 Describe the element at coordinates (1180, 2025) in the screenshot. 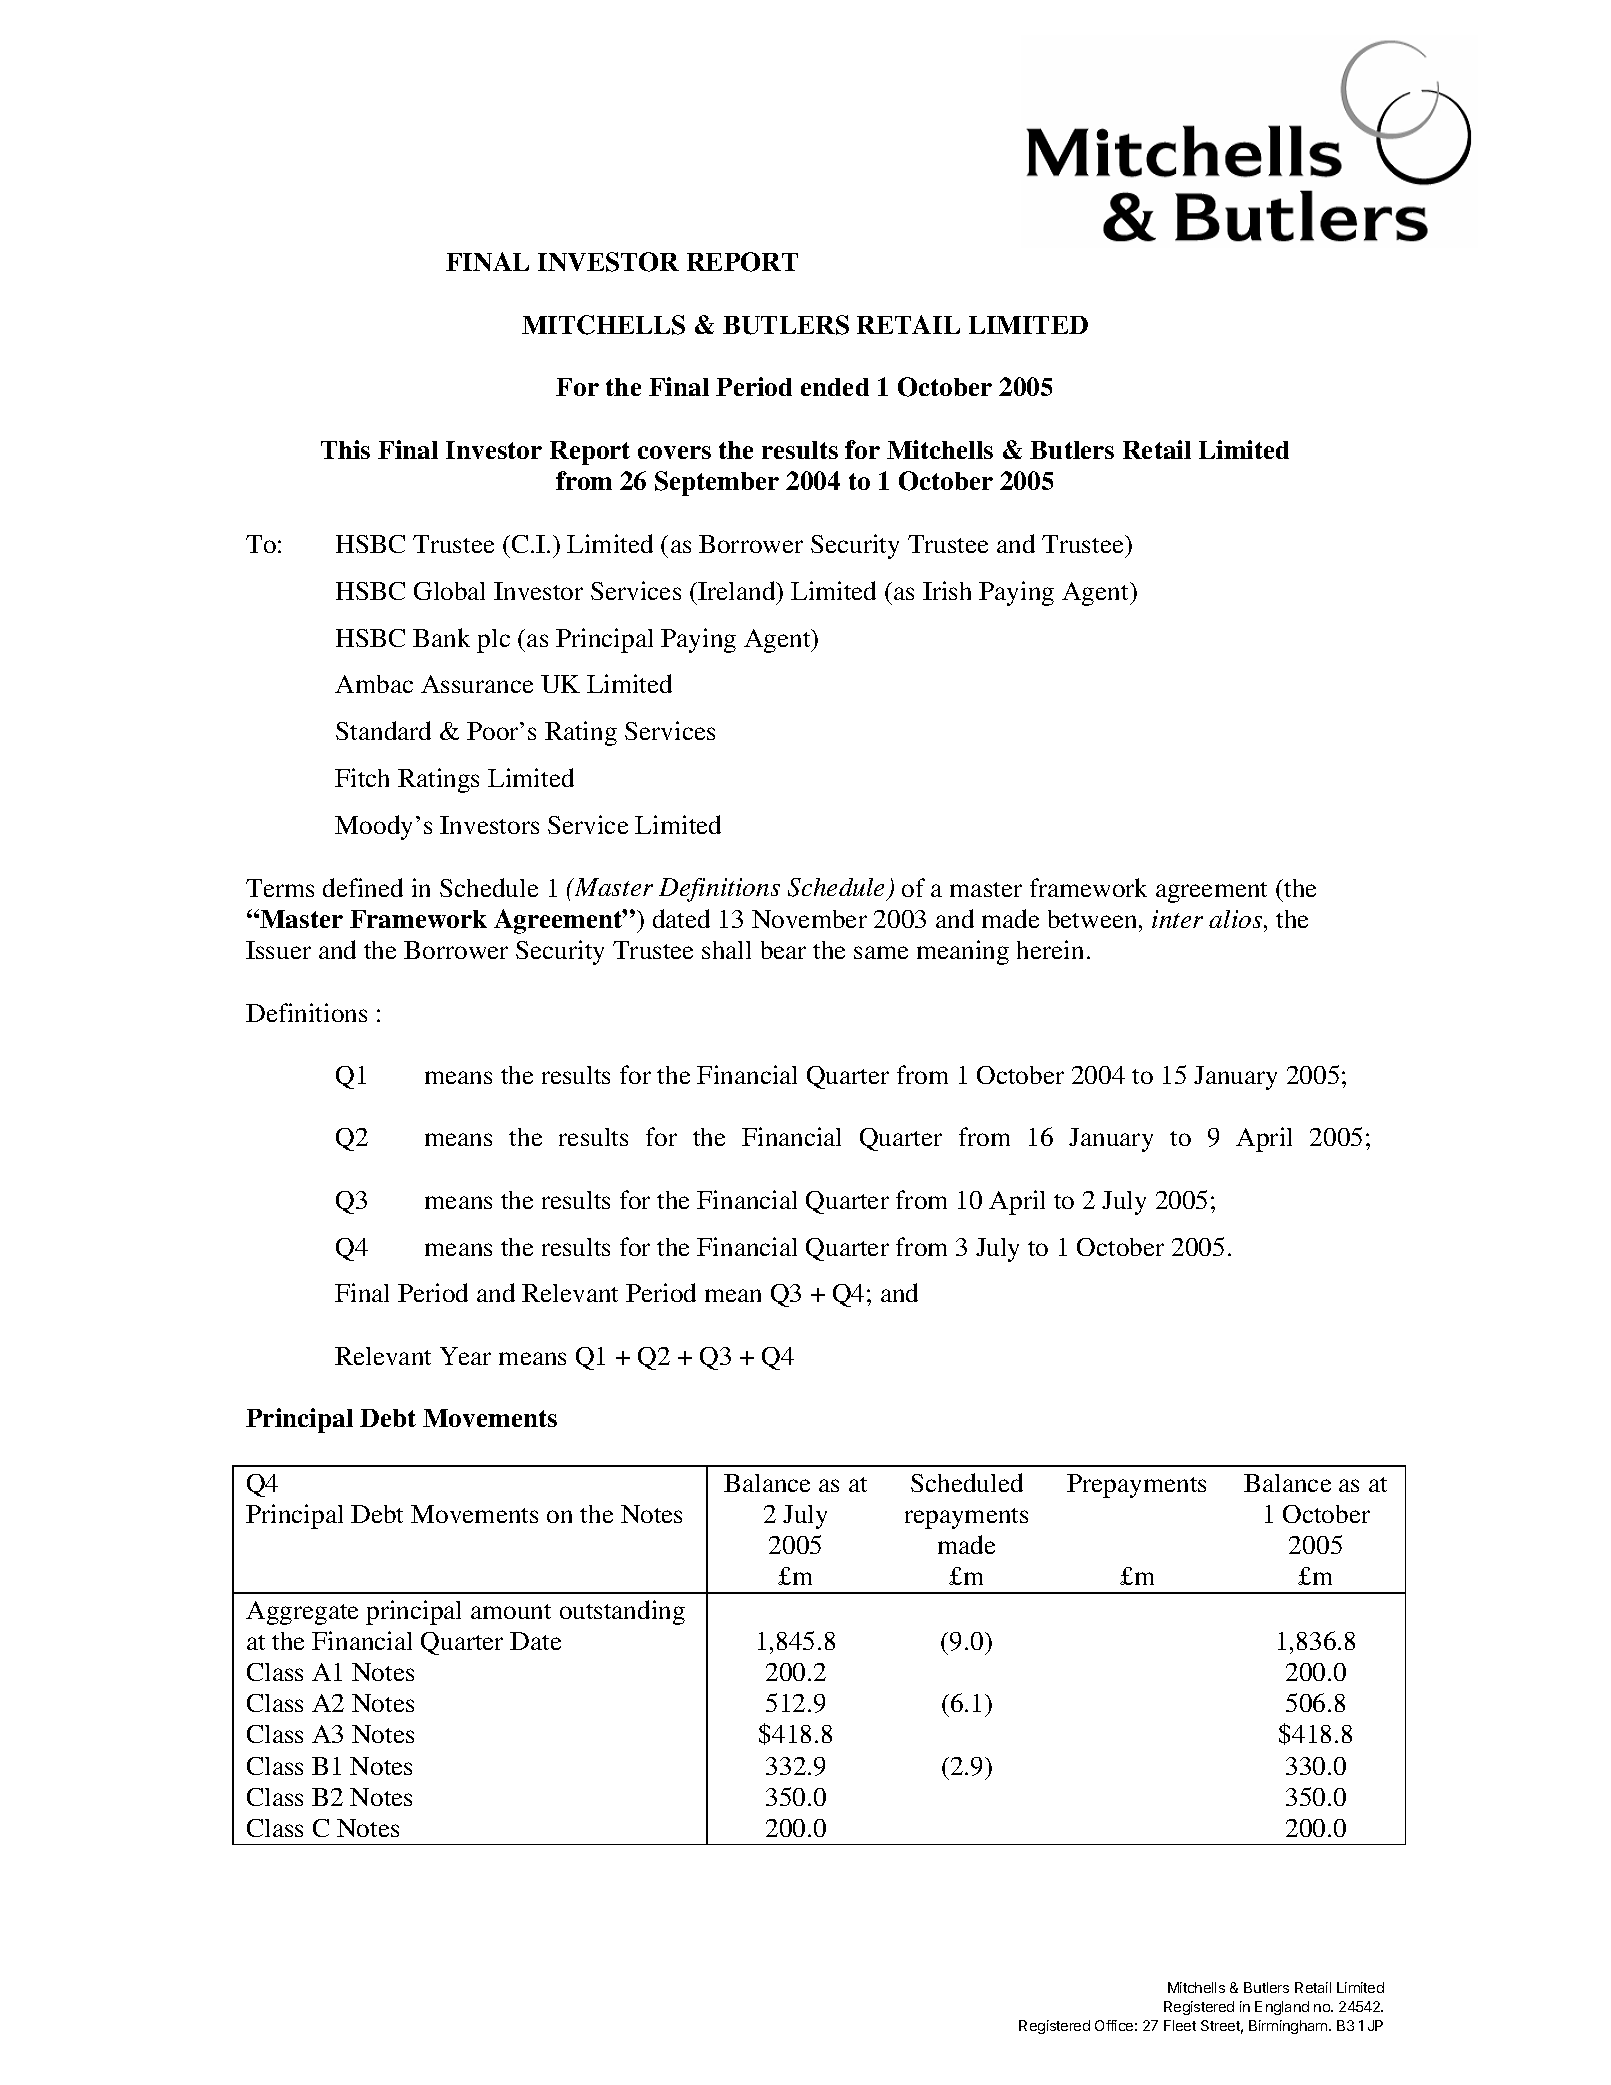

I see `Fleet` at that location.
